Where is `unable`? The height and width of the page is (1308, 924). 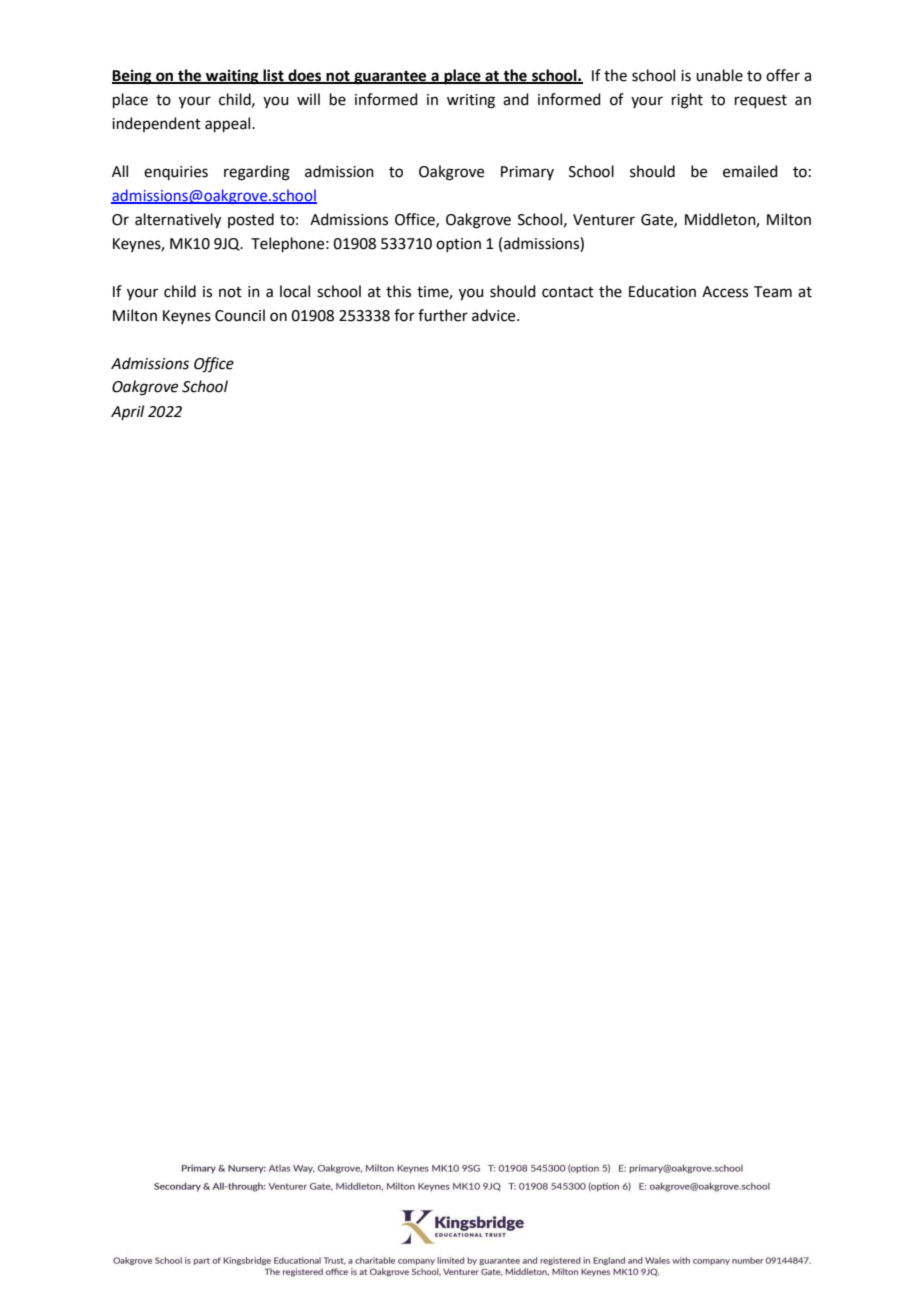
unable is located at coordinates (719, 75).
